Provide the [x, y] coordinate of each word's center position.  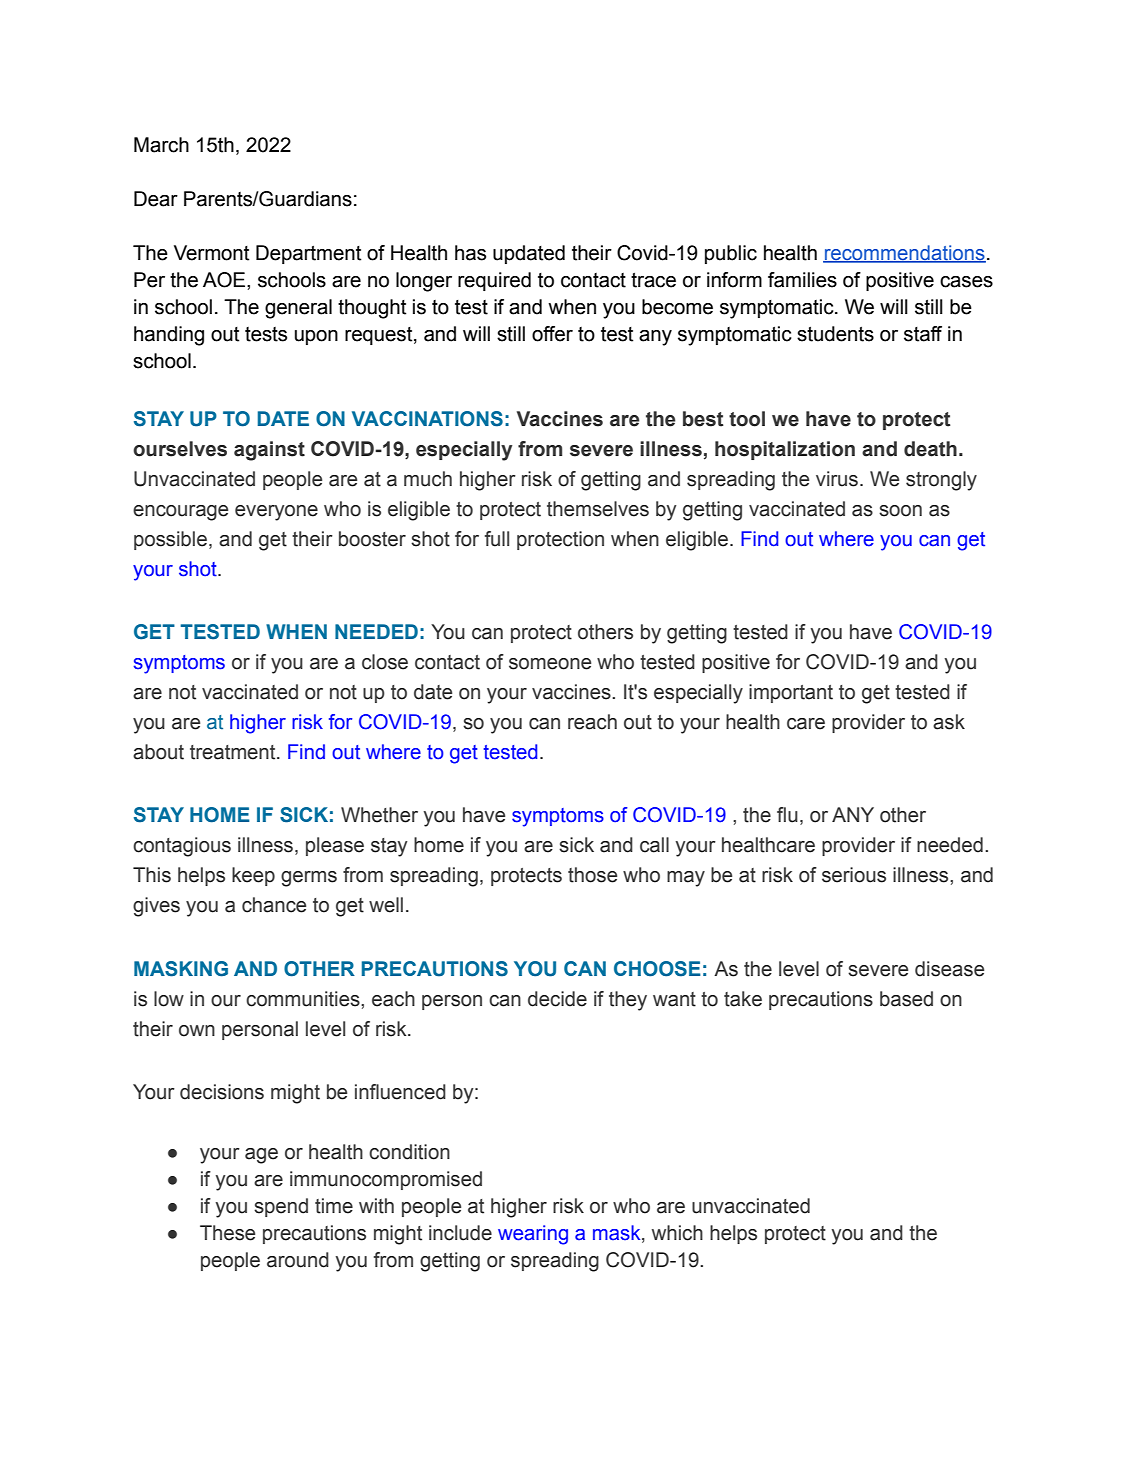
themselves [598, 509]
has [470, 253]
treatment [234, 752]
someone [550, 664]
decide [557, 999]
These [227, 1233]
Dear [156, 199]
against [269, 451]
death [930, 449]
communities [304, 999]
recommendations [904, 254]
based [906, 999]
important [791, 693]
